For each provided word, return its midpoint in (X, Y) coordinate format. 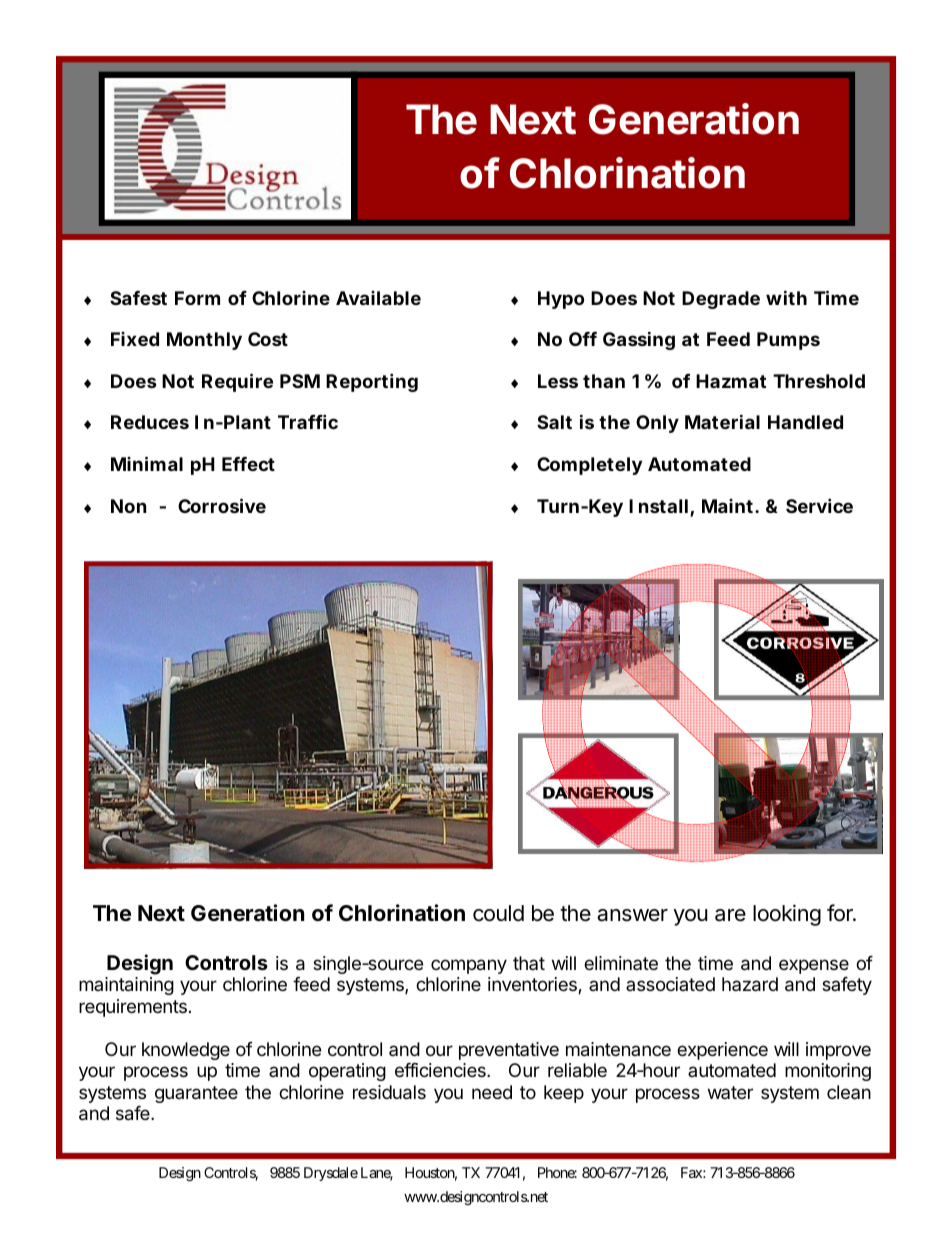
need (492, 1092)
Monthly (204, 341)
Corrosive (222, 505)
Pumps (788, 341)
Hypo (561, 300)
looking (787, 915)
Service (819, 505)
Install (658, 506)
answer (632, 915)
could (498, 913)
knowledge (186, 1051)
